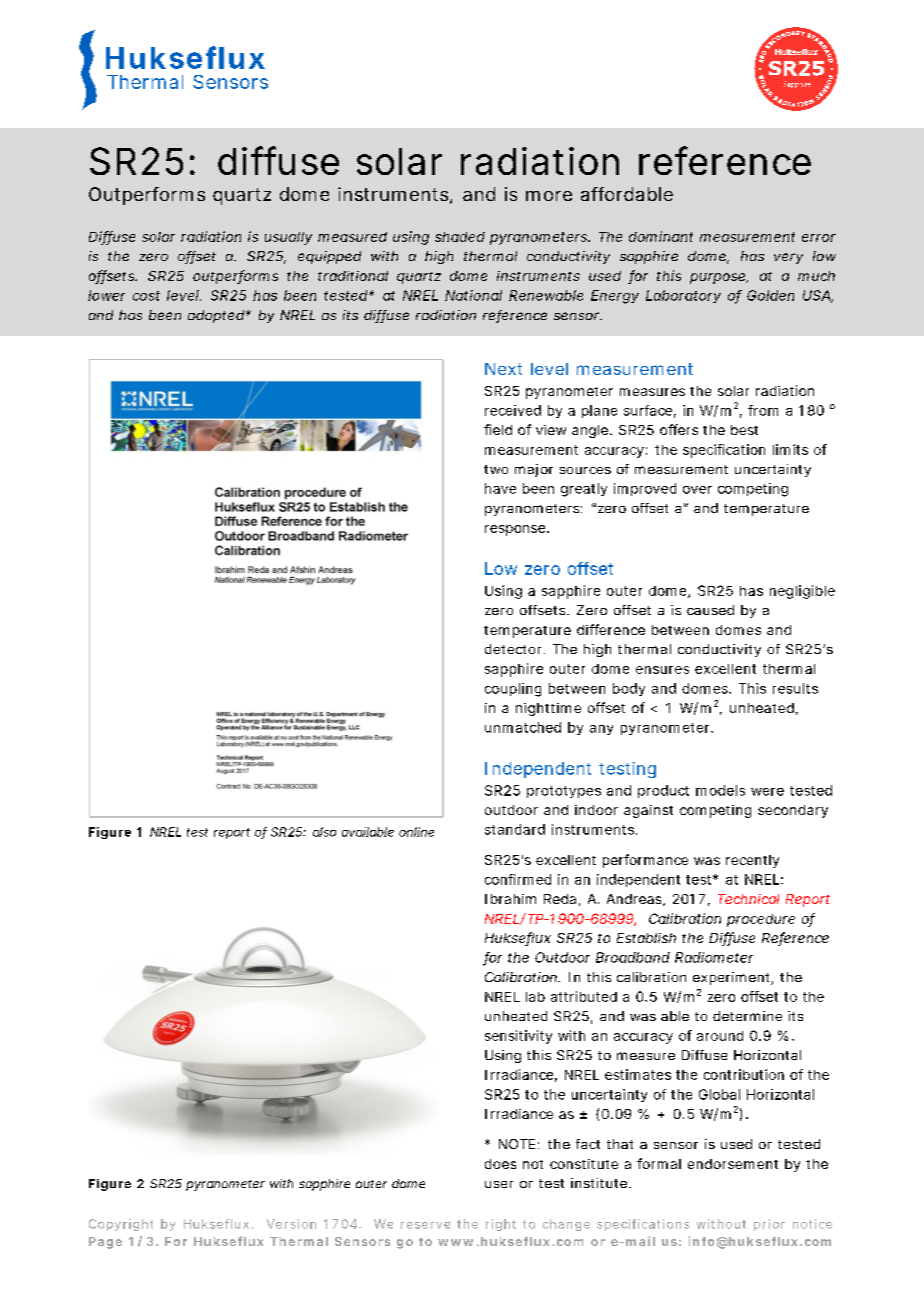 The image size is (924, 1308). I want to click on Ibrahim, so click(510, 899).
